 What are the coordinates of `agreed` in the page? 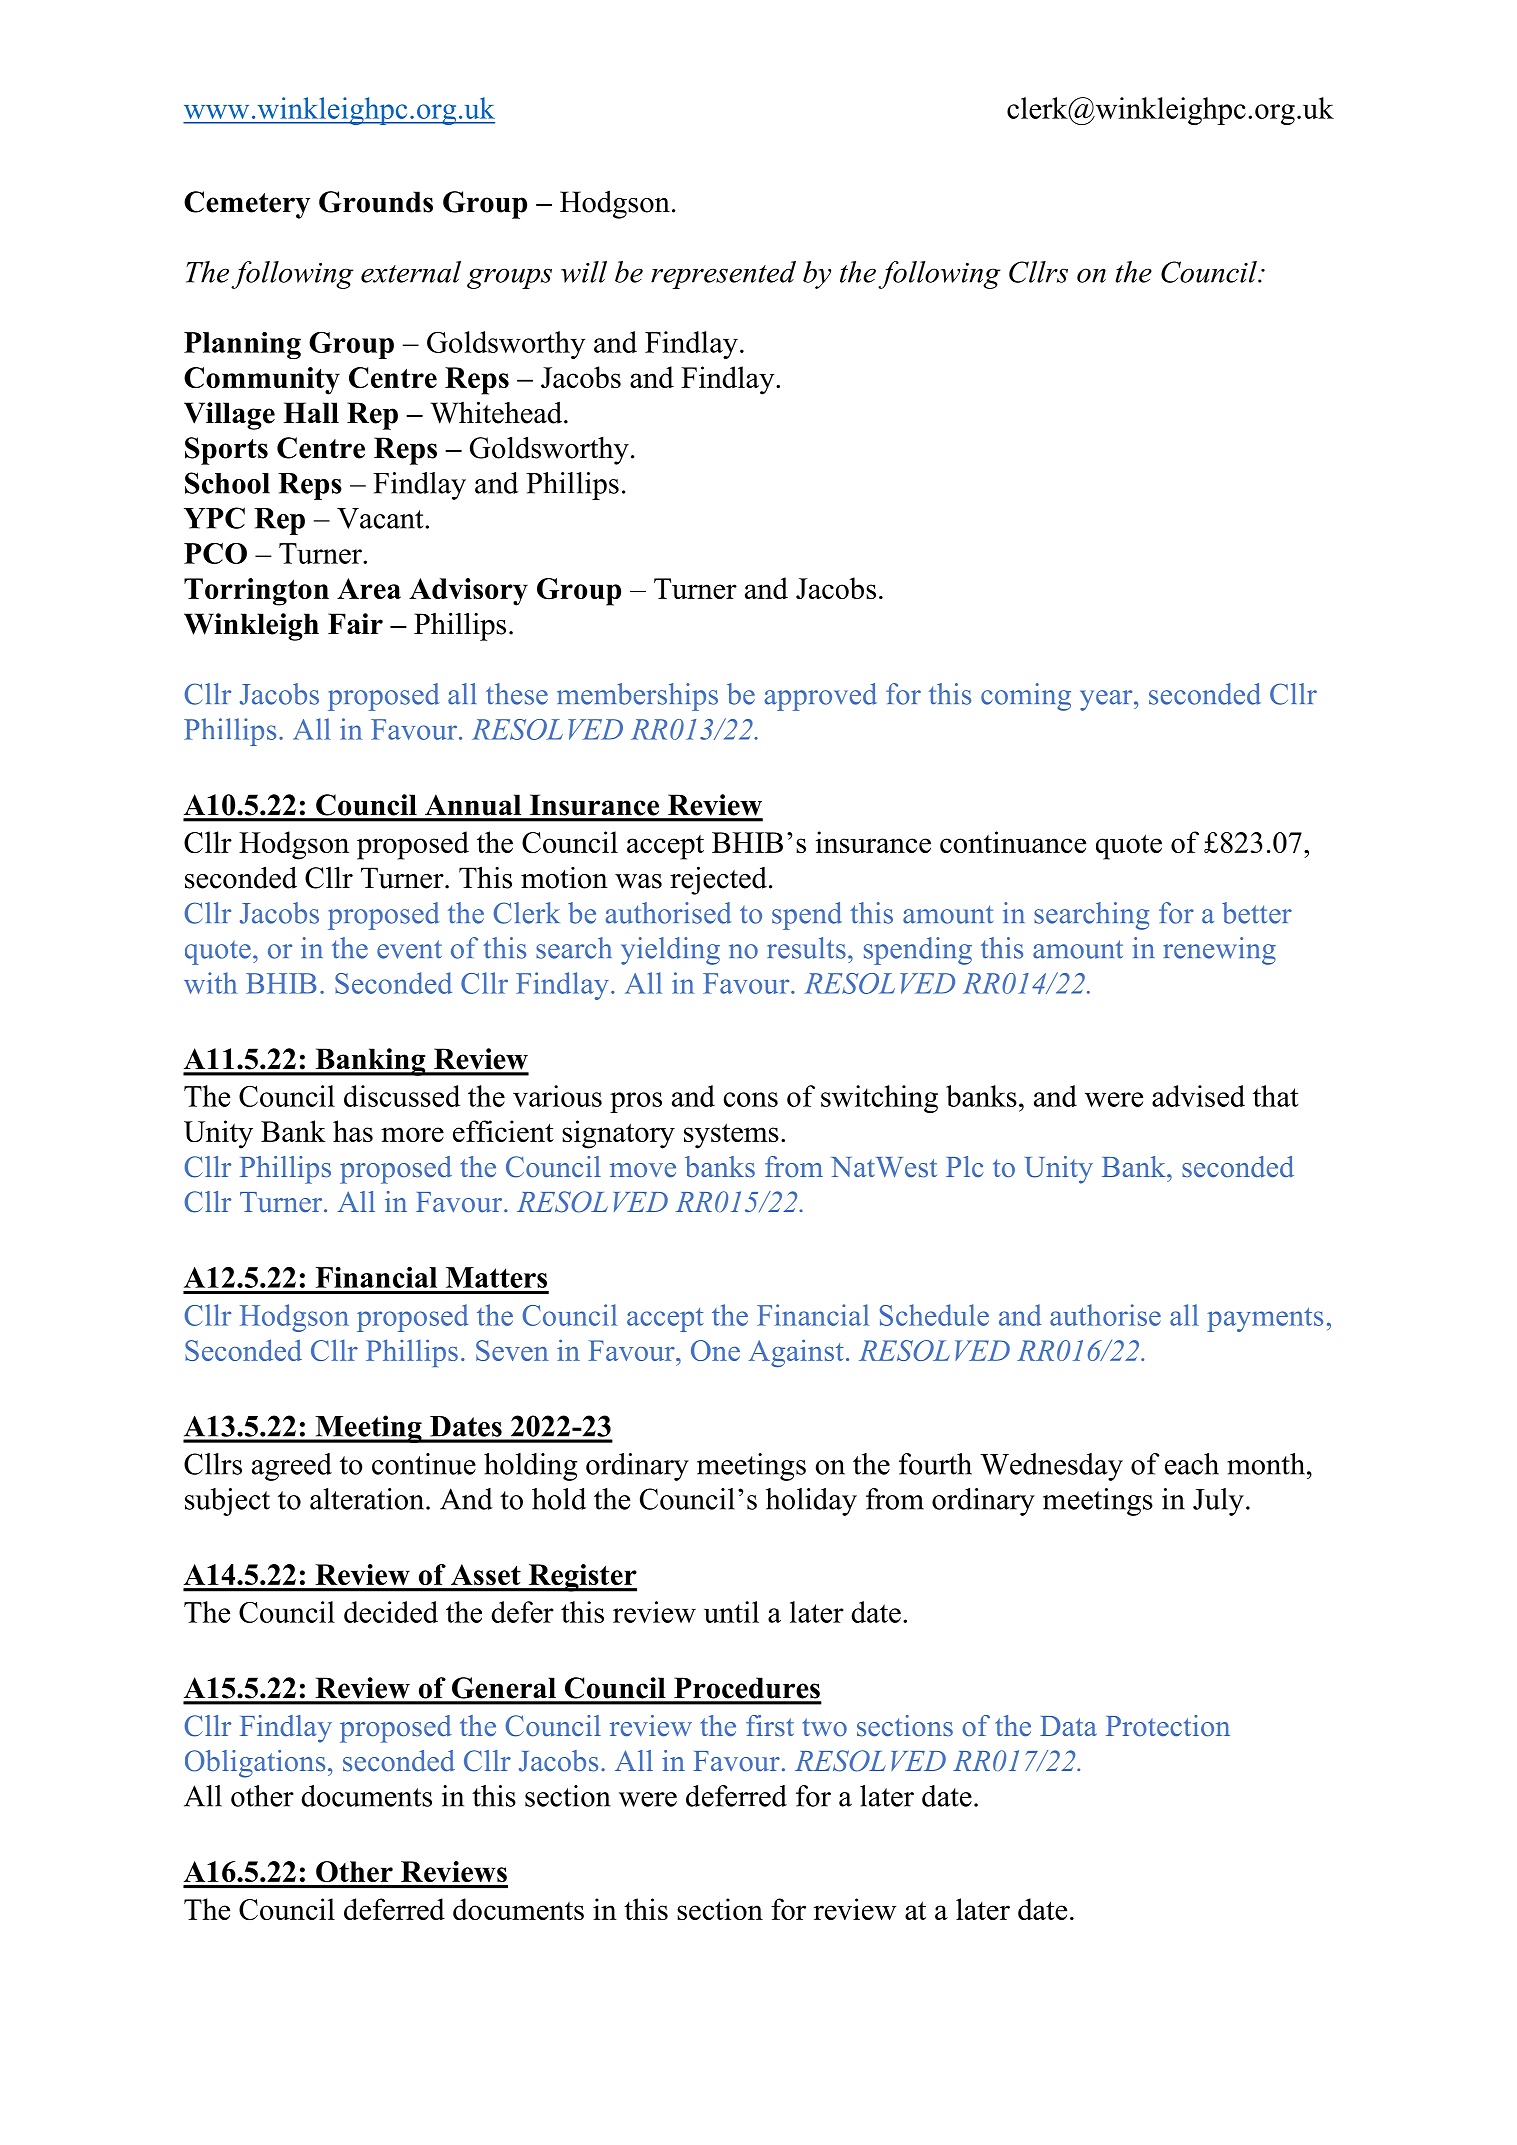 It's located at (292, 1467).
